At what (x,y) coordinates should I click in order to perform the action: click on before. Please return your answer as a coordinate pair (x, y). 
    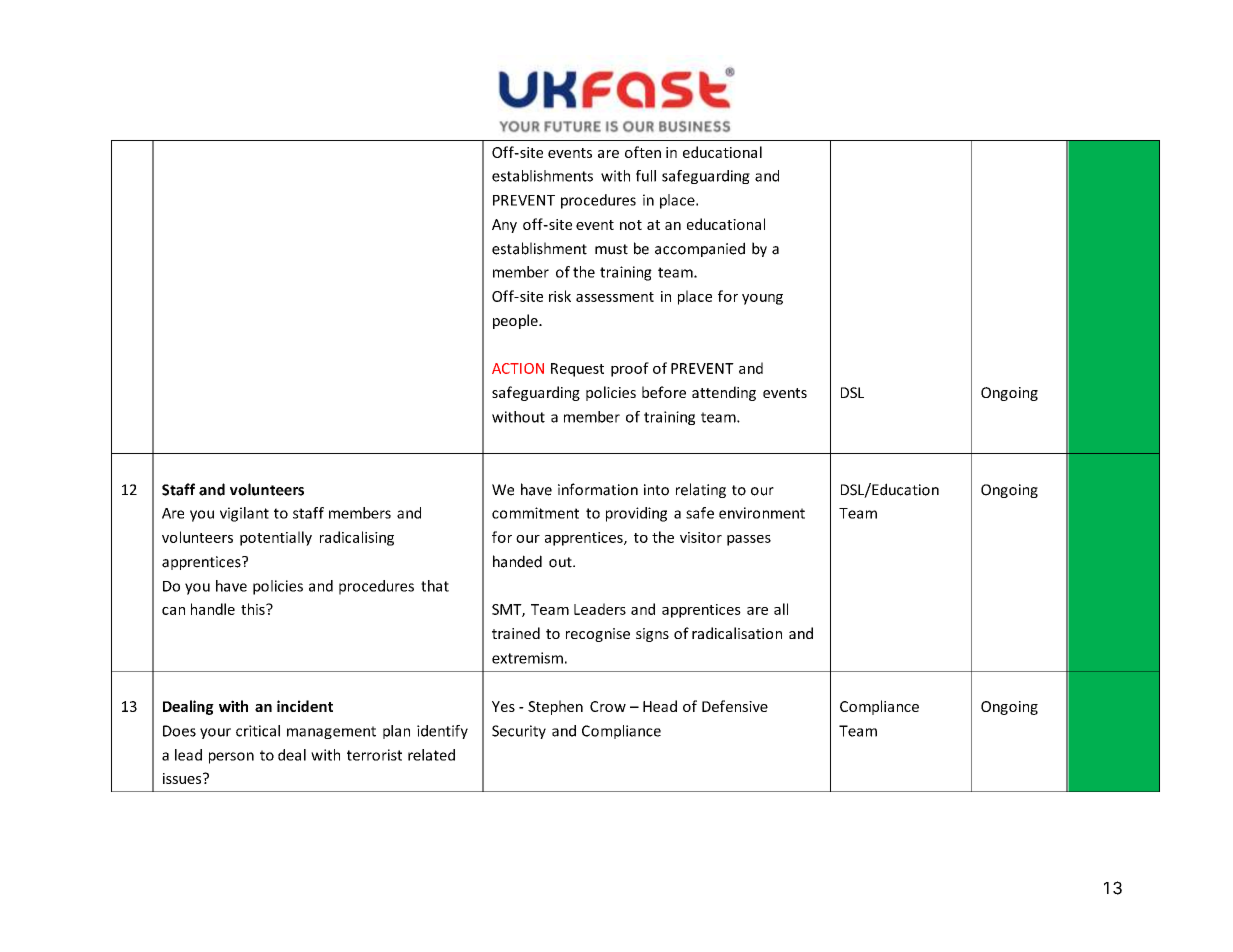
    Looking at the image, I should click on (664, 392).
